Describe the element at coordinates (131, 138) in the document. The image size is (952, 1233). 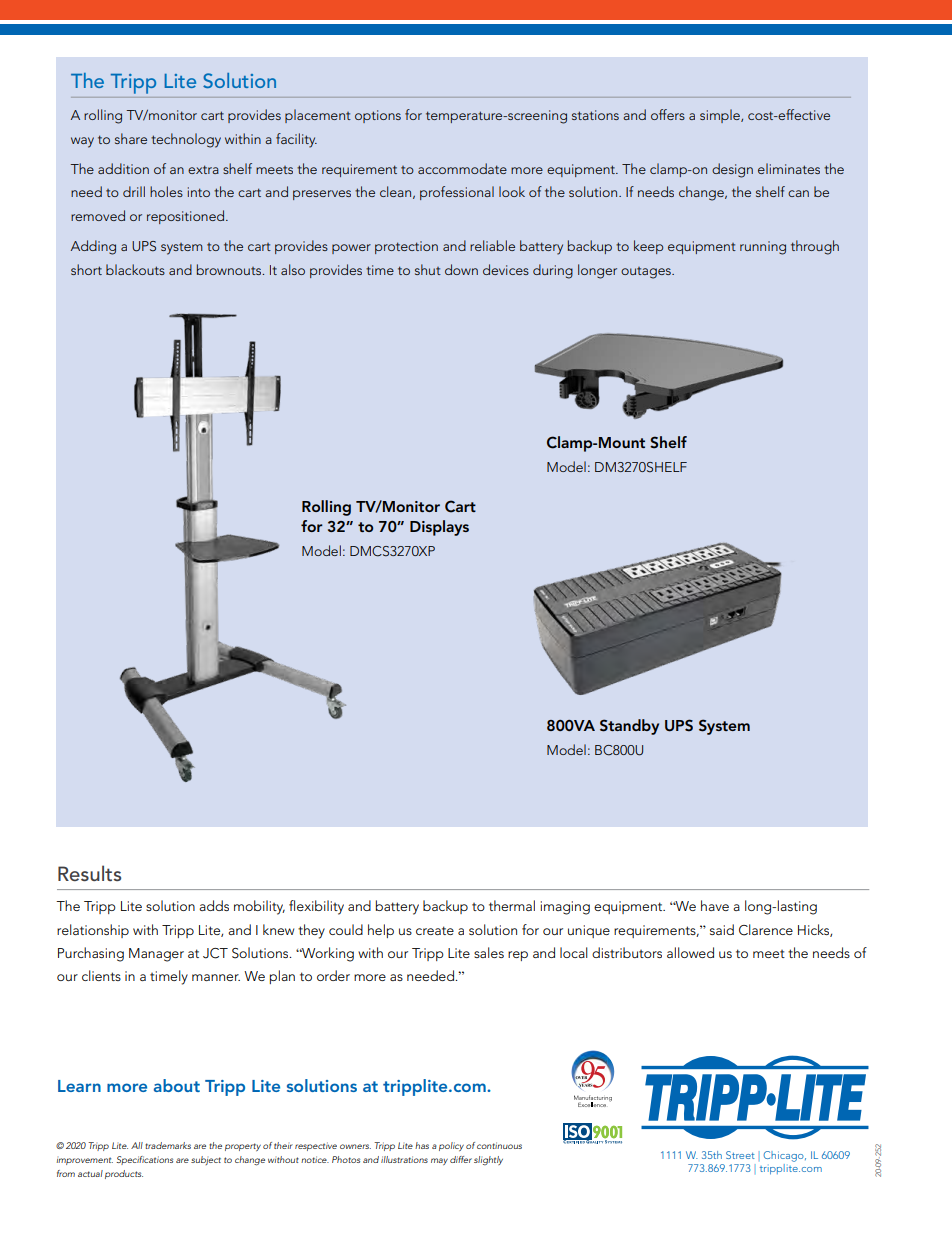
I see `share` at that location.
